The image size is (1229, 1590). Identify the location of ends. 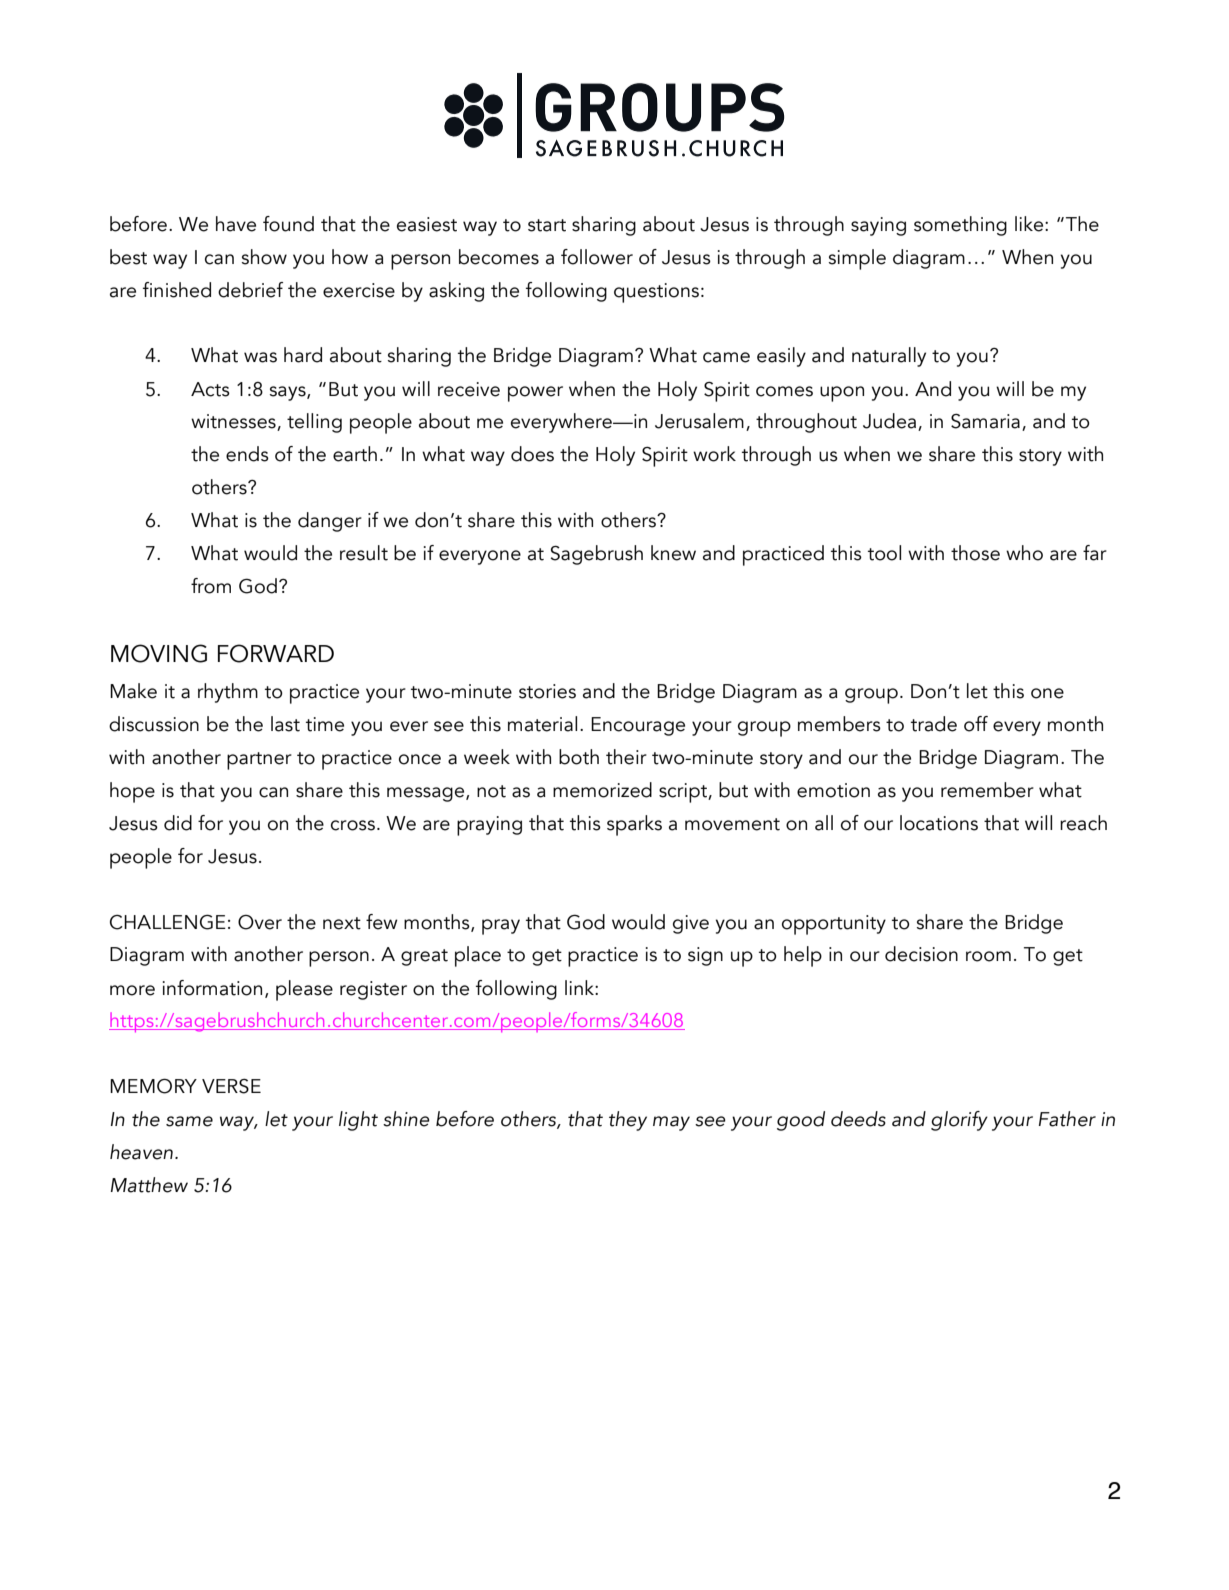
(247, 454).
